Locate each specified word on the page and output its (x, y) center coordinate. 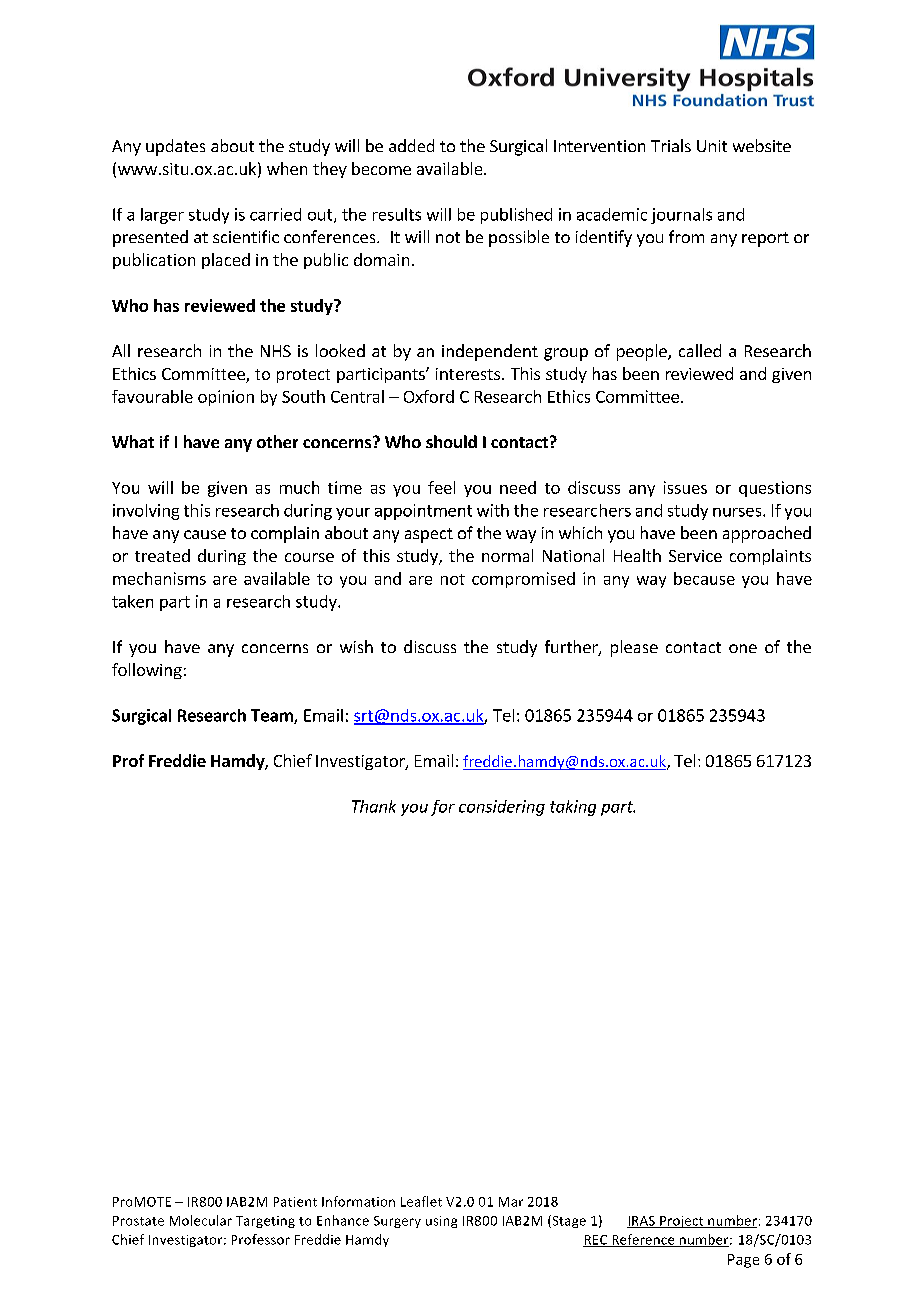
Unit (712, 146)
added (411, 145)
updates (175, 147)
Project (682, 1222)
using (441, 1222)
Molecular (201, 1220)
